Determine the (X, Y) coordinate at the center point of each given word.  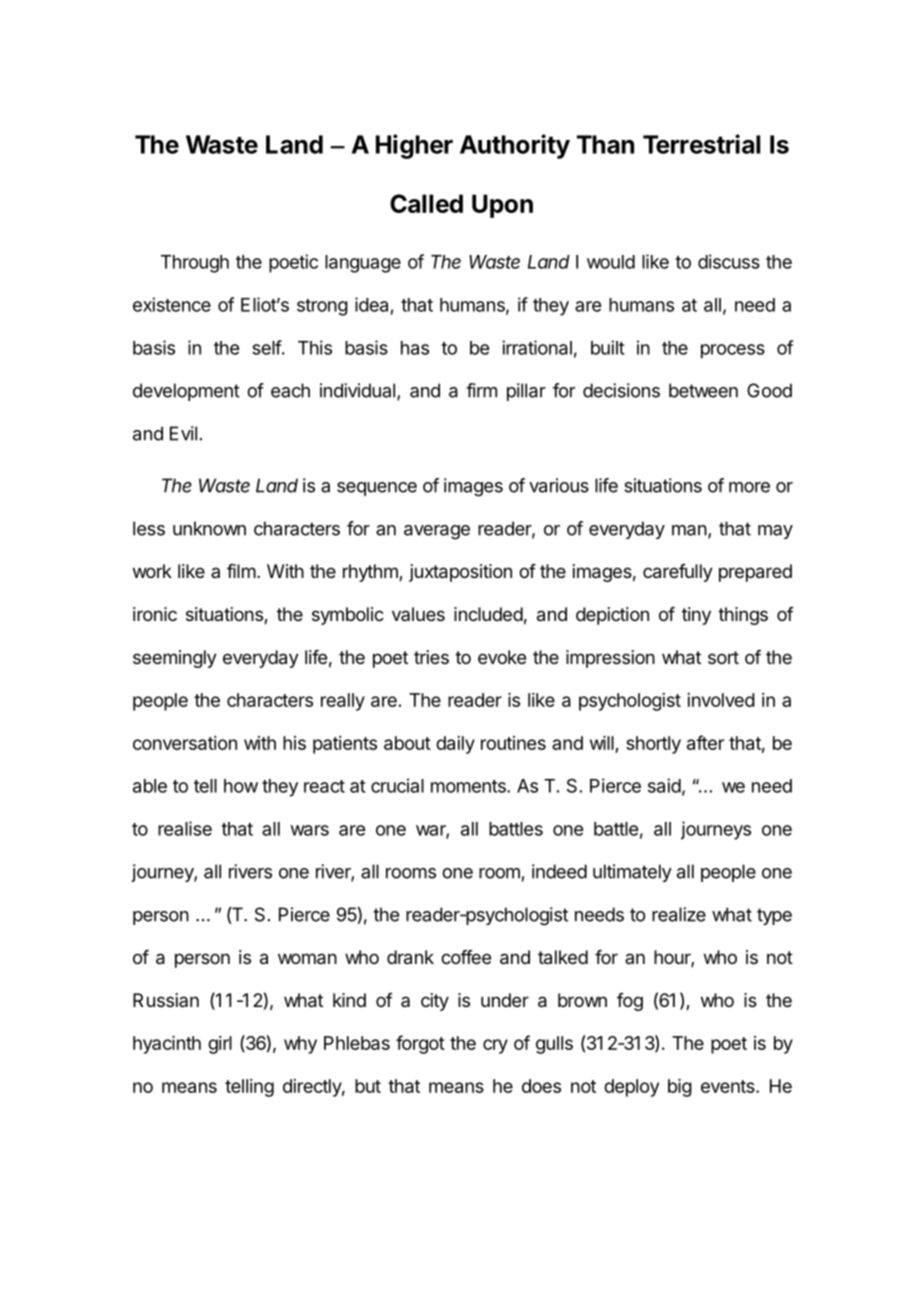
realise (185, 828)
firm (481, 390)
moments (469, 786)
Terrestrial (701, 144)
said (664, 785)
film (241, 571)
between (703, 390)
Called (426, 203)
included (488, 614)
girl (220, 1045)
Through (195, 264)
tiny (696, 616)
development (186, 392)
